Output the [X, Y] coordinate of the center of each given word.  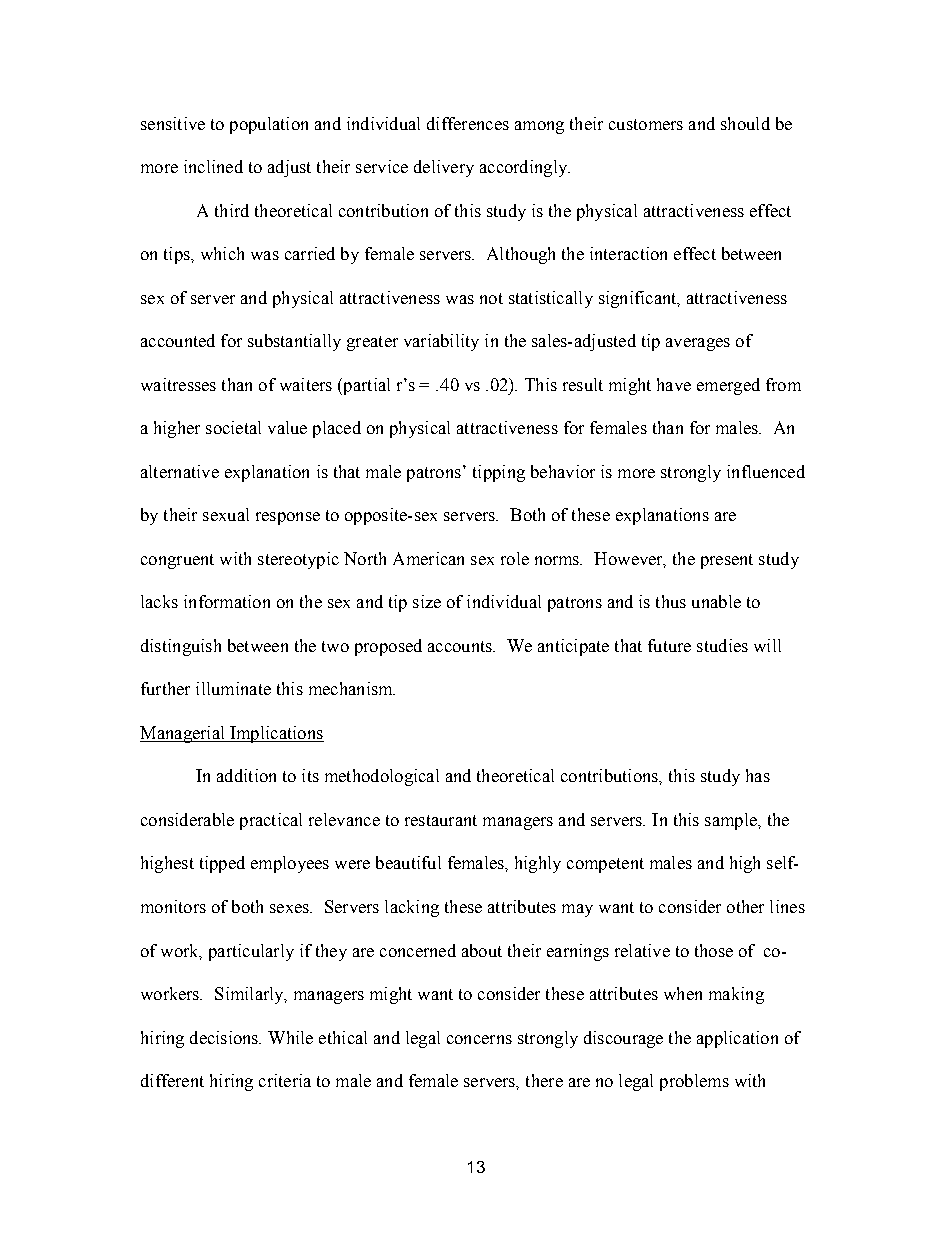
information [227, 601]
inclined [213, 166]
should [745, 123]
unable [716, 601]
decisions [225, 1037]
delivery [444, 168]
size [427, 601]
